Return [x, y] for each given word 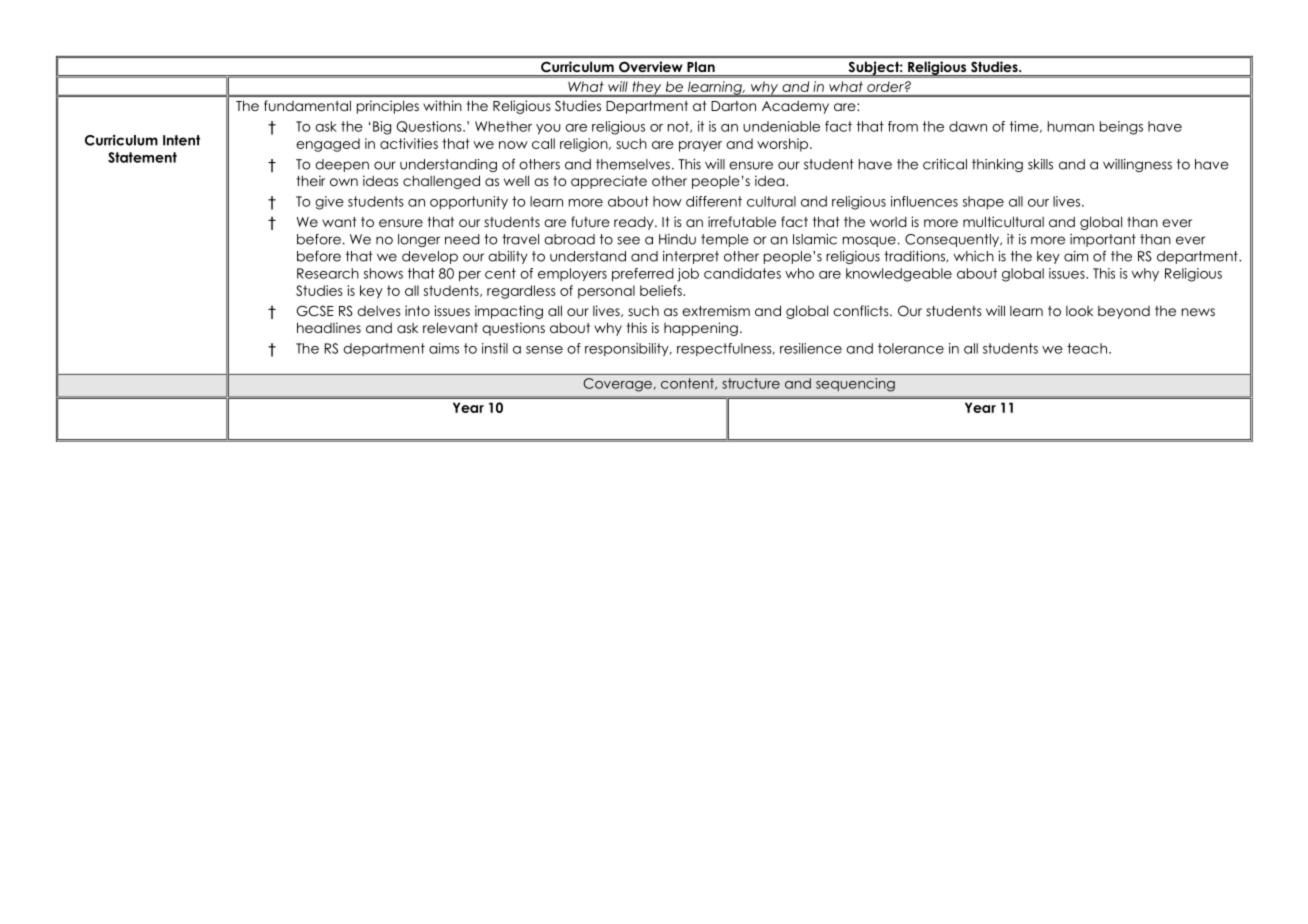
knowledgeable [899, 275]
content [688, 384]
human [1071, 126]
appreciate [609, 182]
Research [328, 273]
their [311, 180]
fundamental [307, 105]
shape [983, 202]
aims [444, 348]
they [647, 89]
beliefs [662, 290]
